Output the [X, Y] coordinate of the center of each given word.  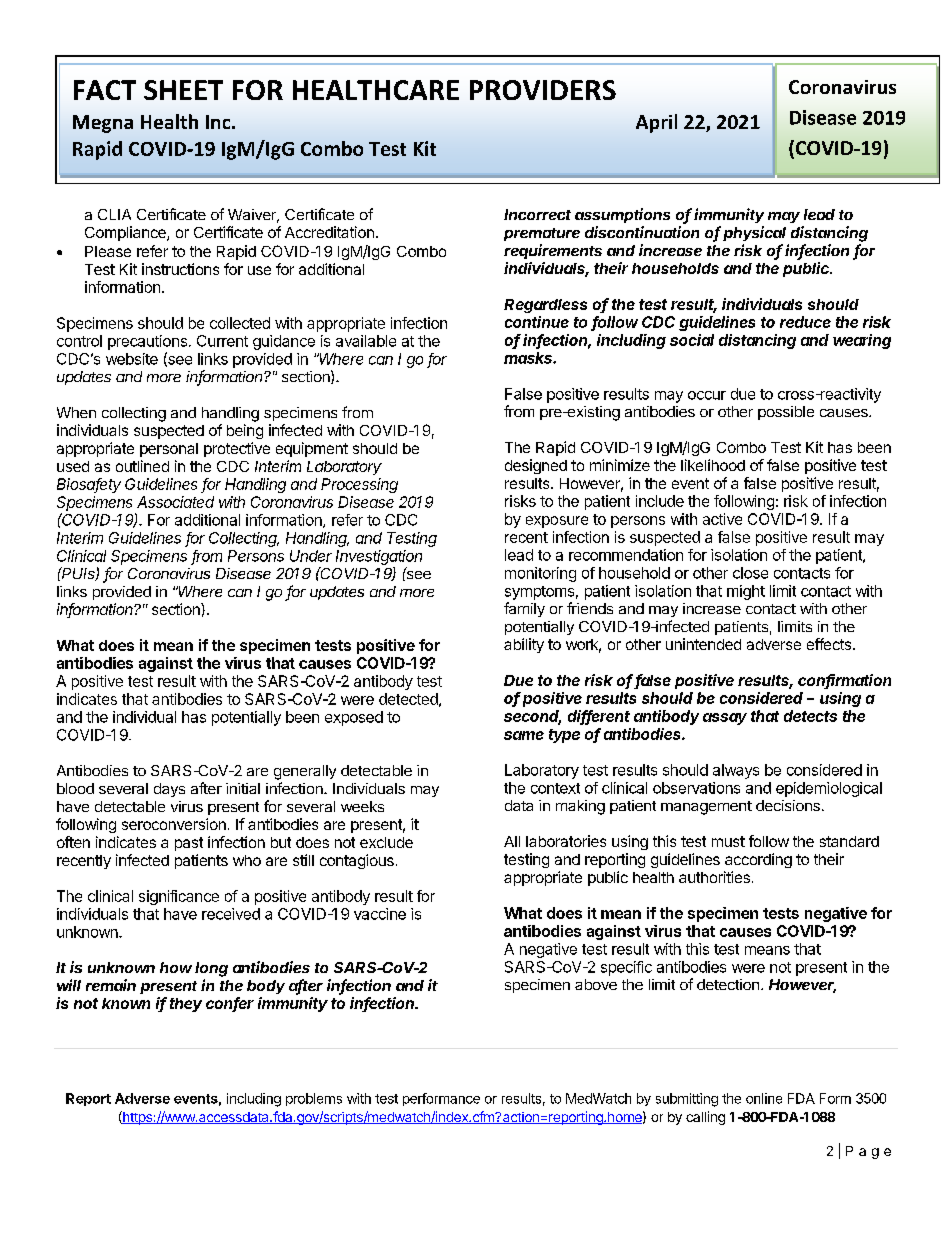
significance [179, 897]
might [746, 592]
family [524, 609]
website [132, 359]
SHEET [183, 90]
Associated [175, 502]
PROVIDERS [543, 90]
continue [537, 322]
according [758, 860]
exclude [386, 842]
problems [314, 1099]
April [656, 123]
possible [786, 413]
